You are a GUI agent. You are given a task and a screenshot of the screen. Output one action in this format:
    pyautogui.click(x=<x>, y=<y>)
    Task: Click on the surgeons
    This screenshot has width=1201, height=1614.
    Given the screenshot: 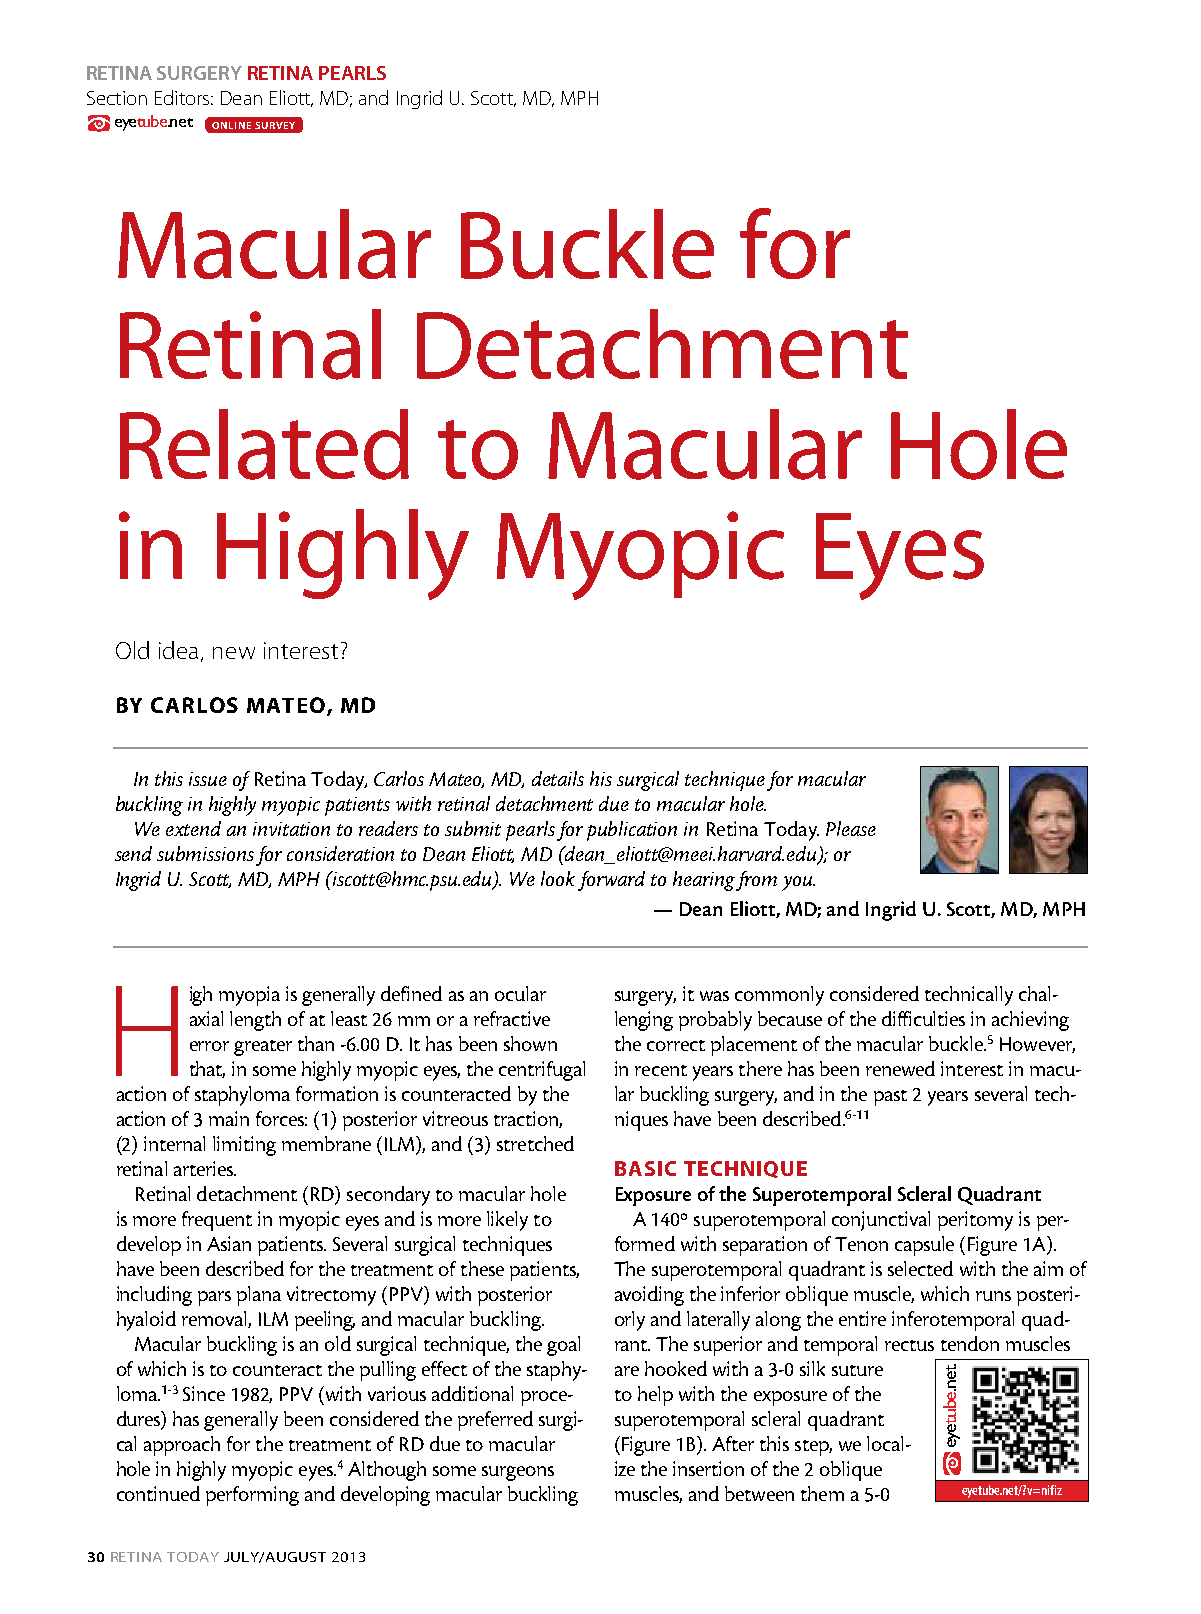 What is the action you would take?
    pyautogui.click(x=518, y=1473)
